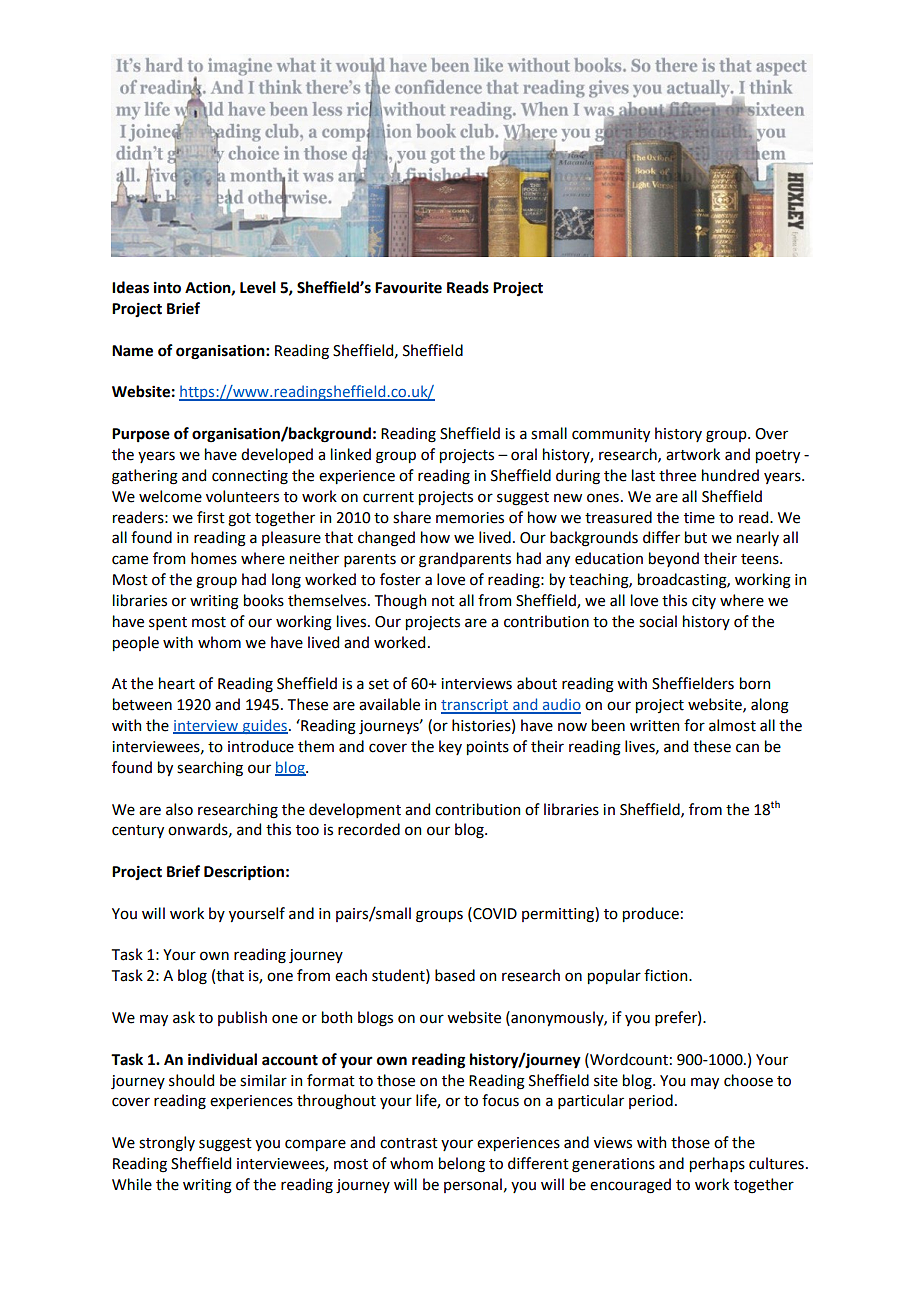 This screenshot has width=924, height=1307. What do you see at coordinates (261, 746) in the screenshot?
I see `introduce` at bounding box center [261, 746].
